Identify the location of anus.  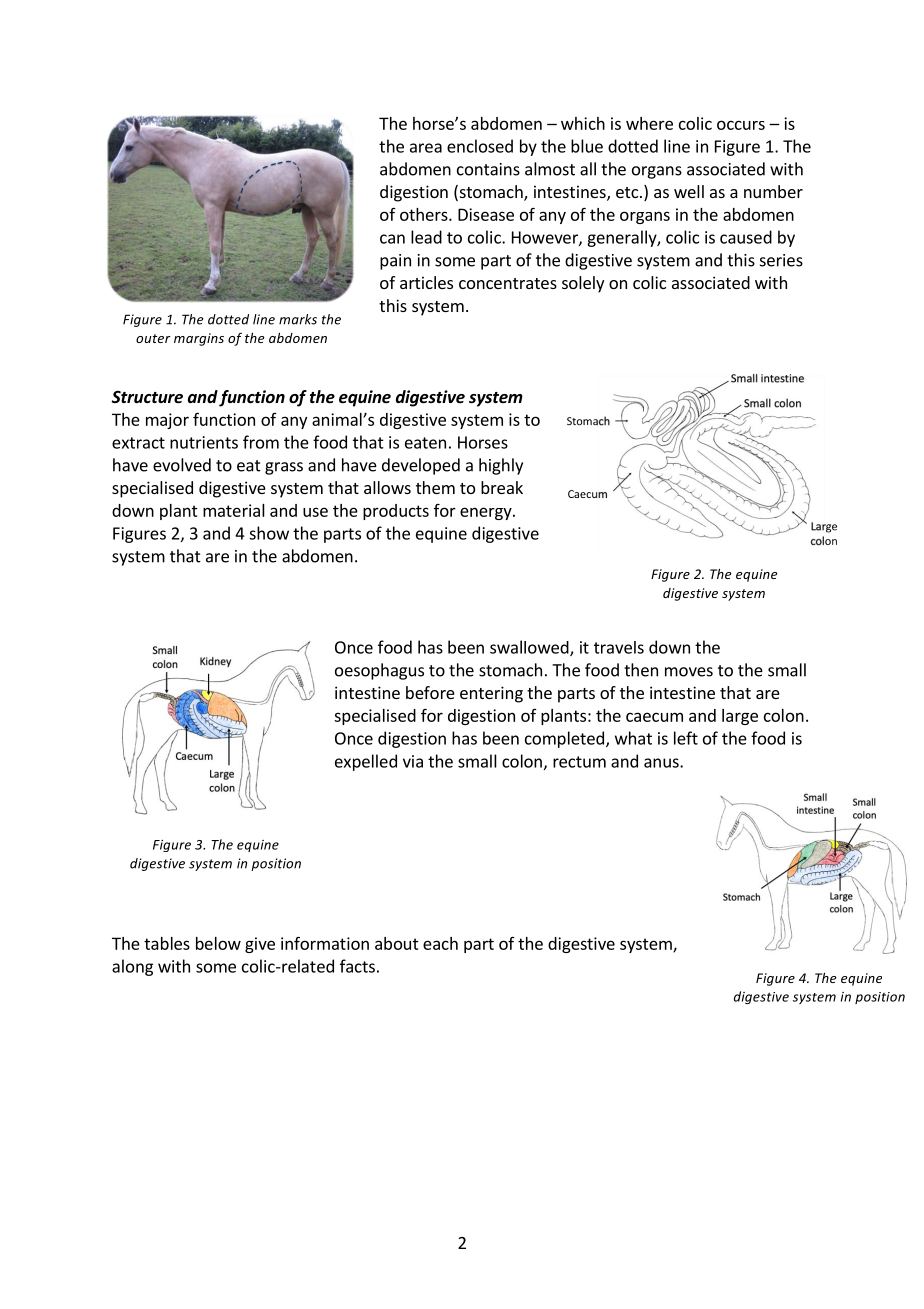
(662, 763).
